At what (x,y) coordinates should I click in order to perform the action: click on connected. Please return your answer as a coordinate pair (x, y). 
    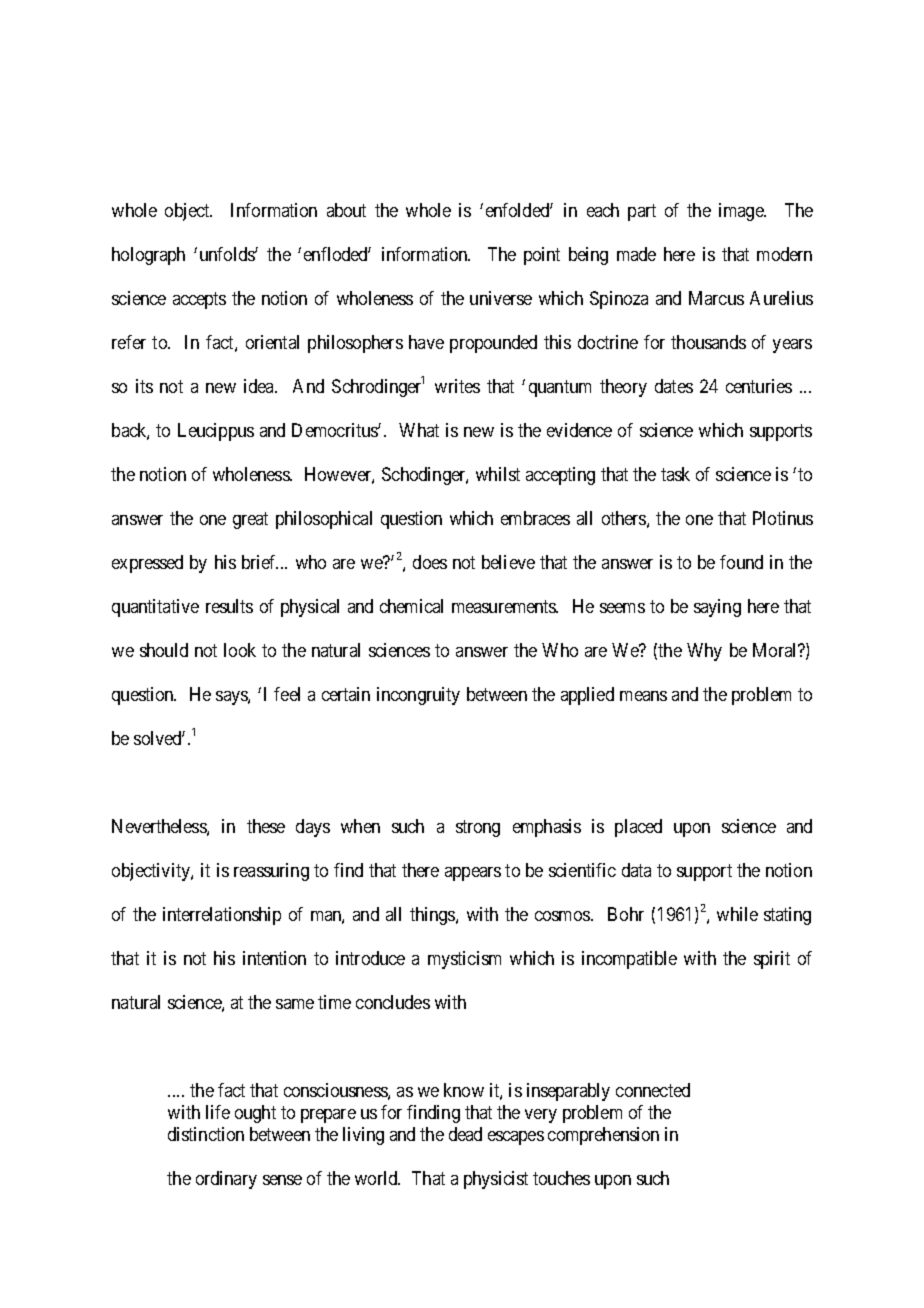
    Looking at the image, I should click on (653, 1090).
